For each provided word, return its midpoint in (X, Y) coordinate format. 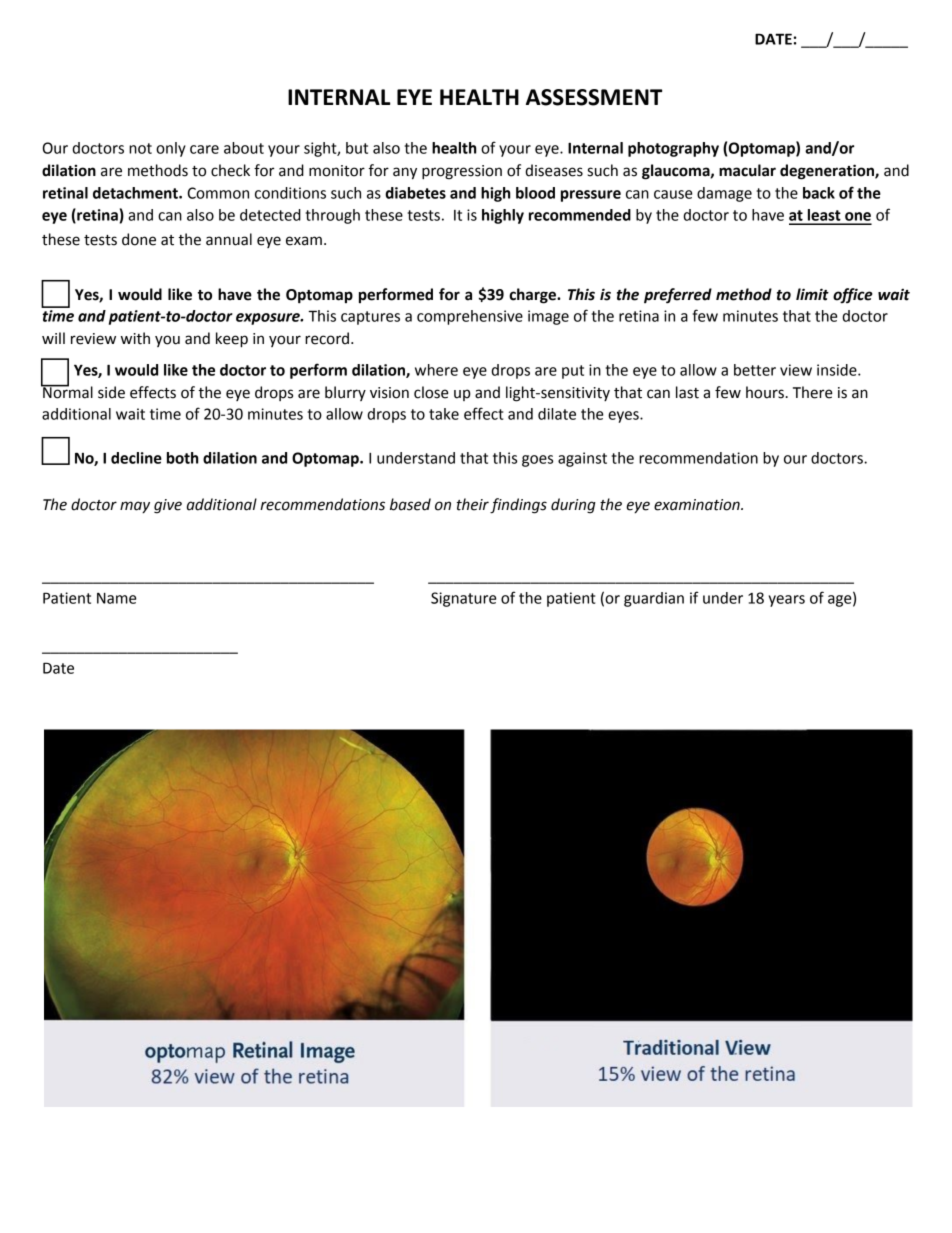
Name (116, 598)
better (755, 370)
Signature (463, 599)
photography (673, 149)
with (135, 338)
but (357, 148)
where (436, 370)
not (140, 148)
